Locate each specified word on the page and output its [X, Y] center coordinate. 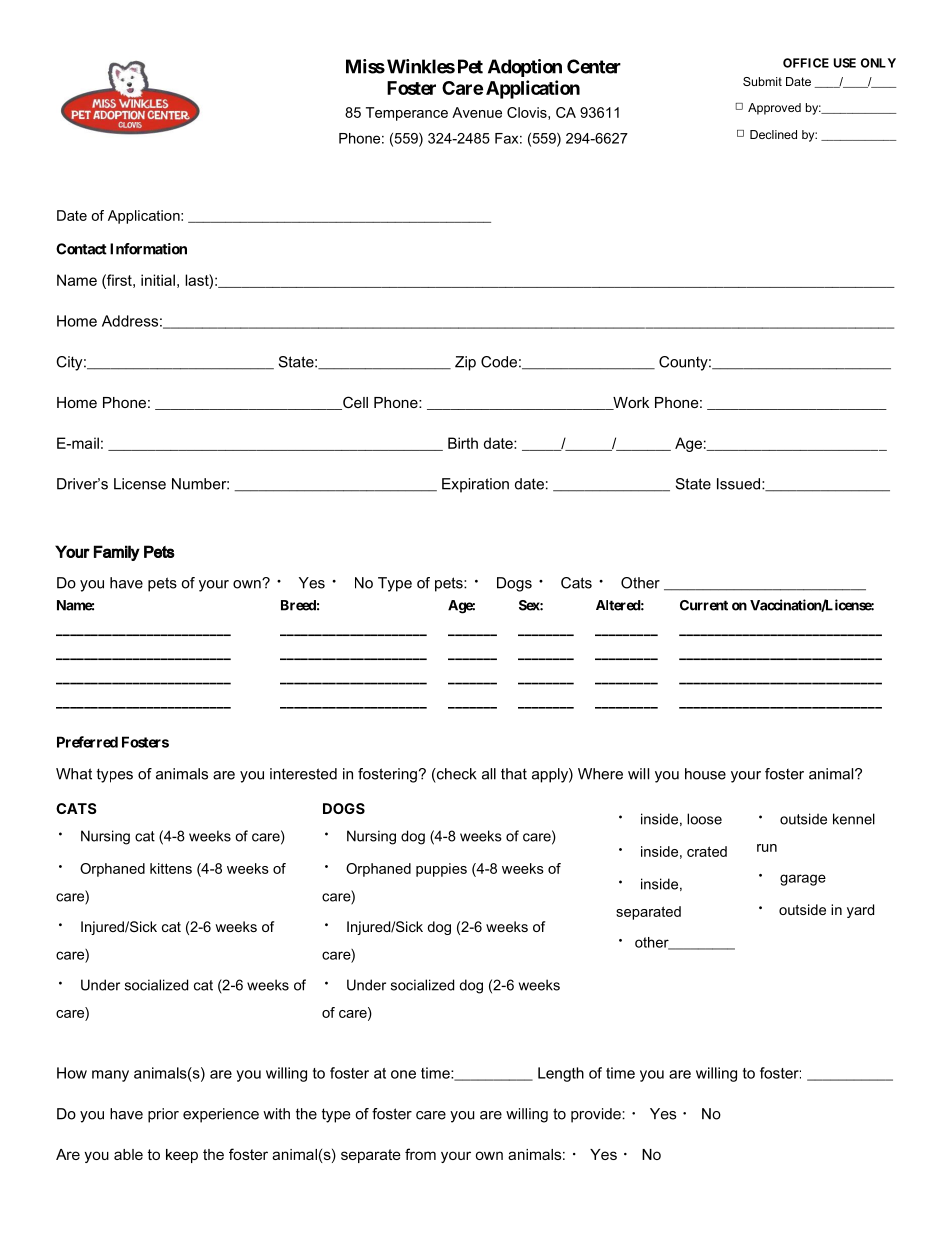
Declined [773, 134]
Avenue [477, 112]
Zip [465, 363]
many [110, 1076]
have [126, 583]
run [767, 848]
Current [704, 605]
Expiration [475, 485]
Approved [774, 109]
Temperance [407, 114]
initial [158, 280]
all [489, 774]
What [74, 774]
